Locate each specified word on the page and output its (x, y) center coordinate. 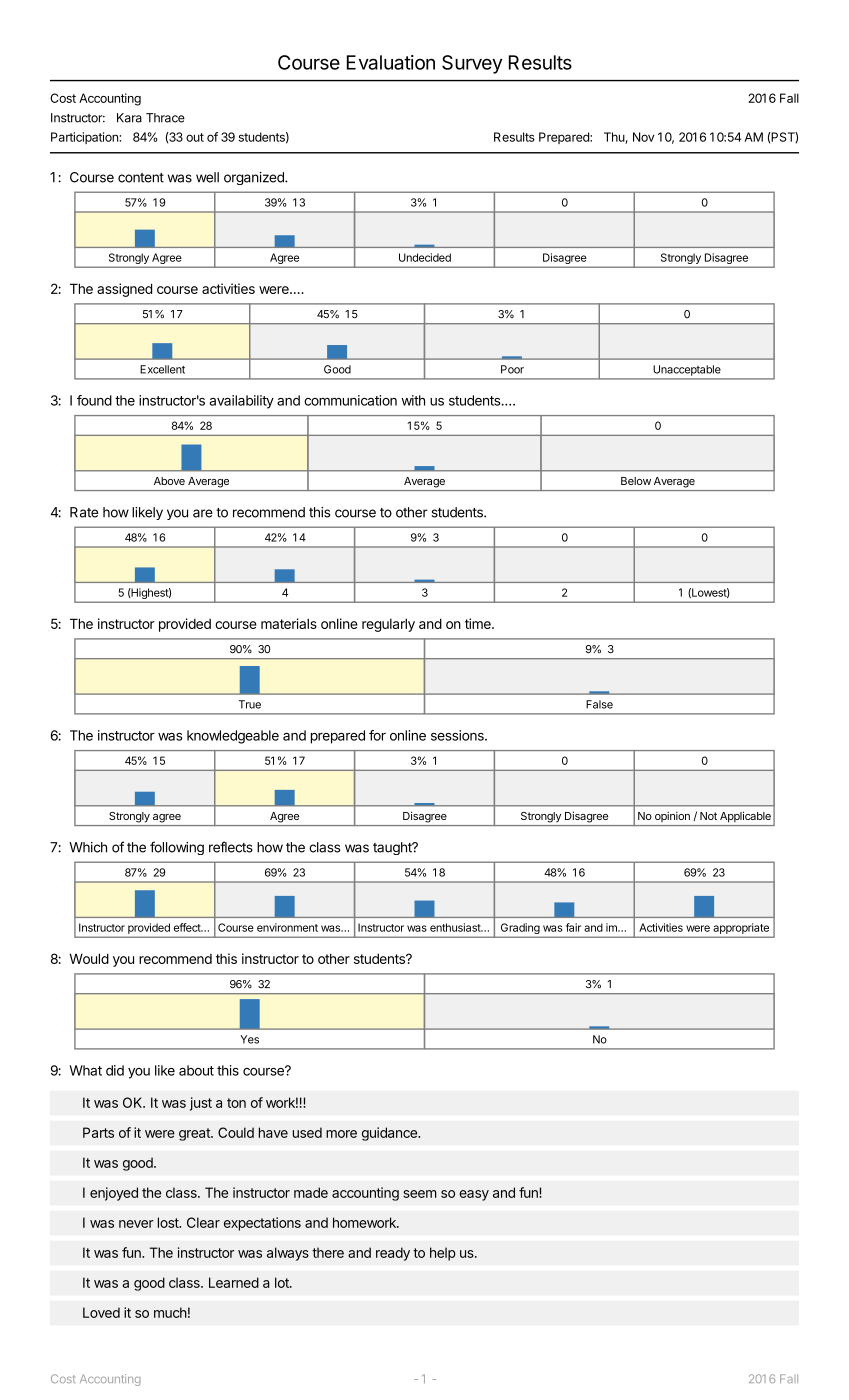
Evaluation (391, 62)
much (170, 1312)
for (377, 735)
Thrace (165, 118)
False (599, 704)
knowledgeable (233, 737)
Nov (643, 137)
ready (393, 1254)
